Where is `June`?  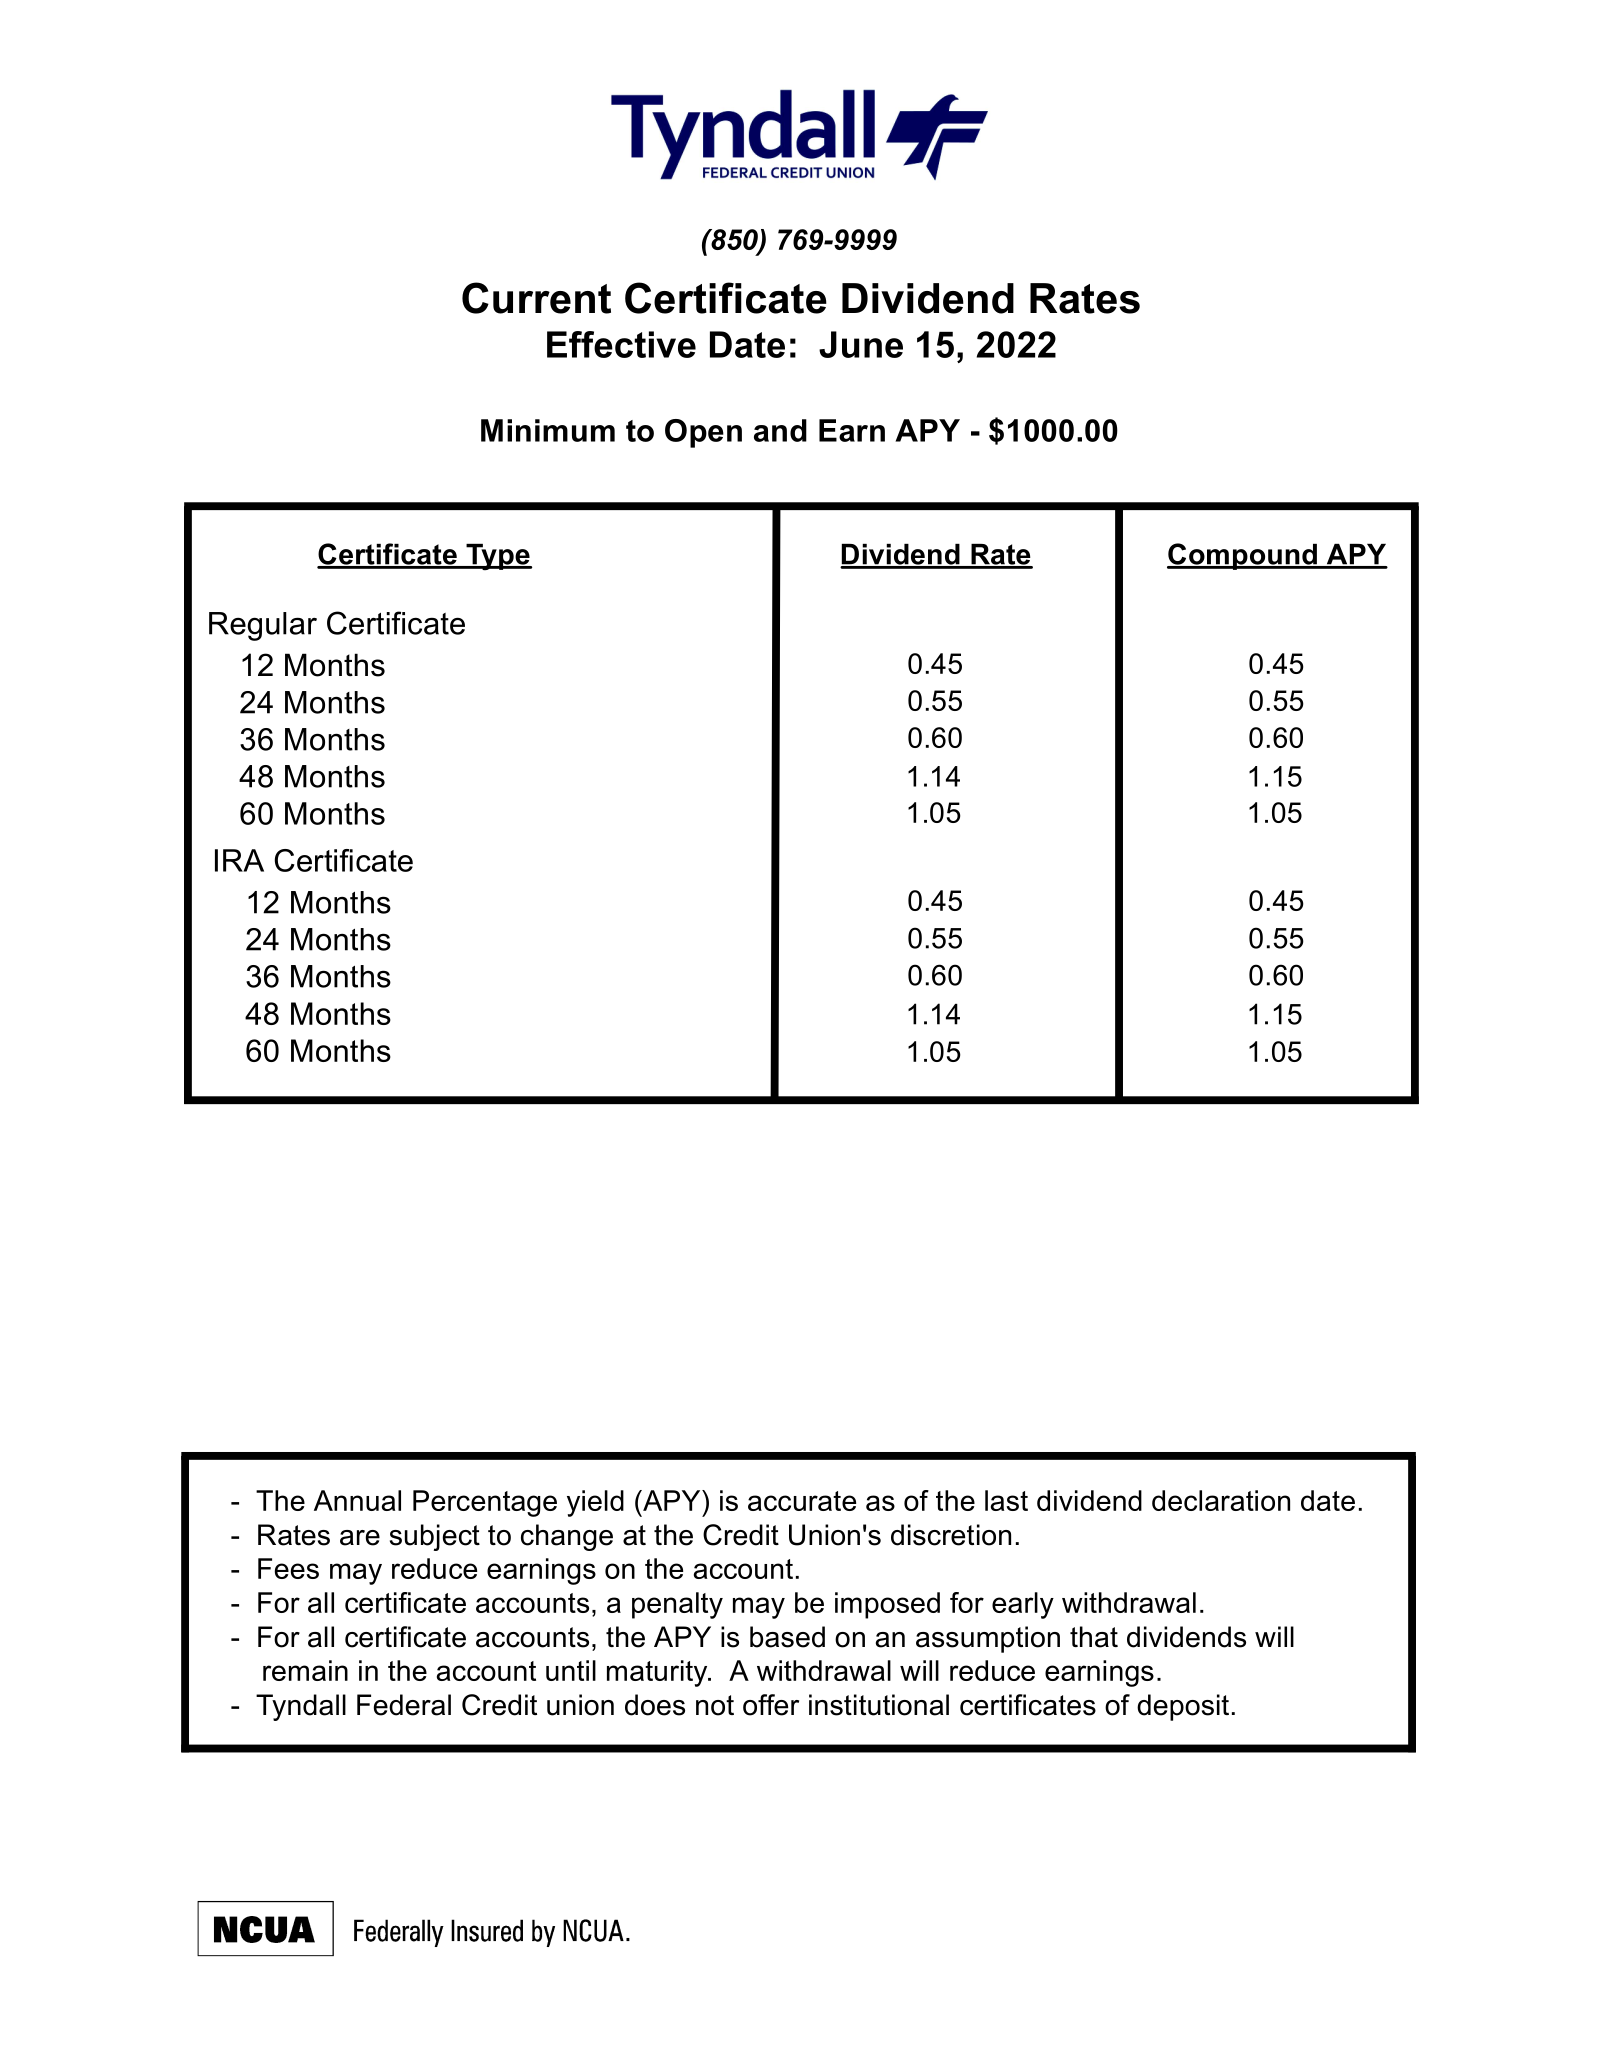
June is located at coordinates (861, 344).
